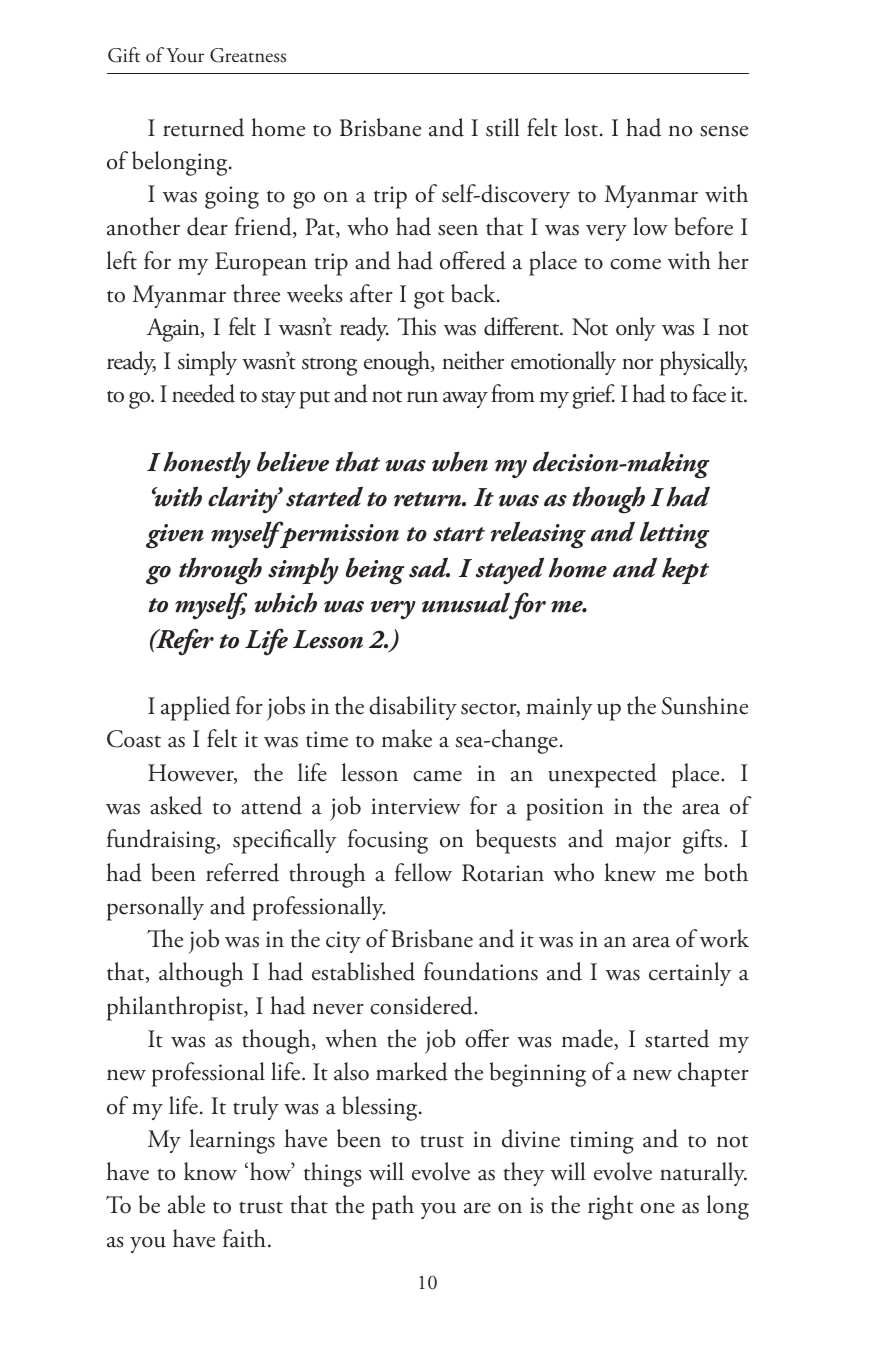  What do you see at coordinates (581, 127) in the screenshot?
I see `lost` at bounding box center [581, 127].
